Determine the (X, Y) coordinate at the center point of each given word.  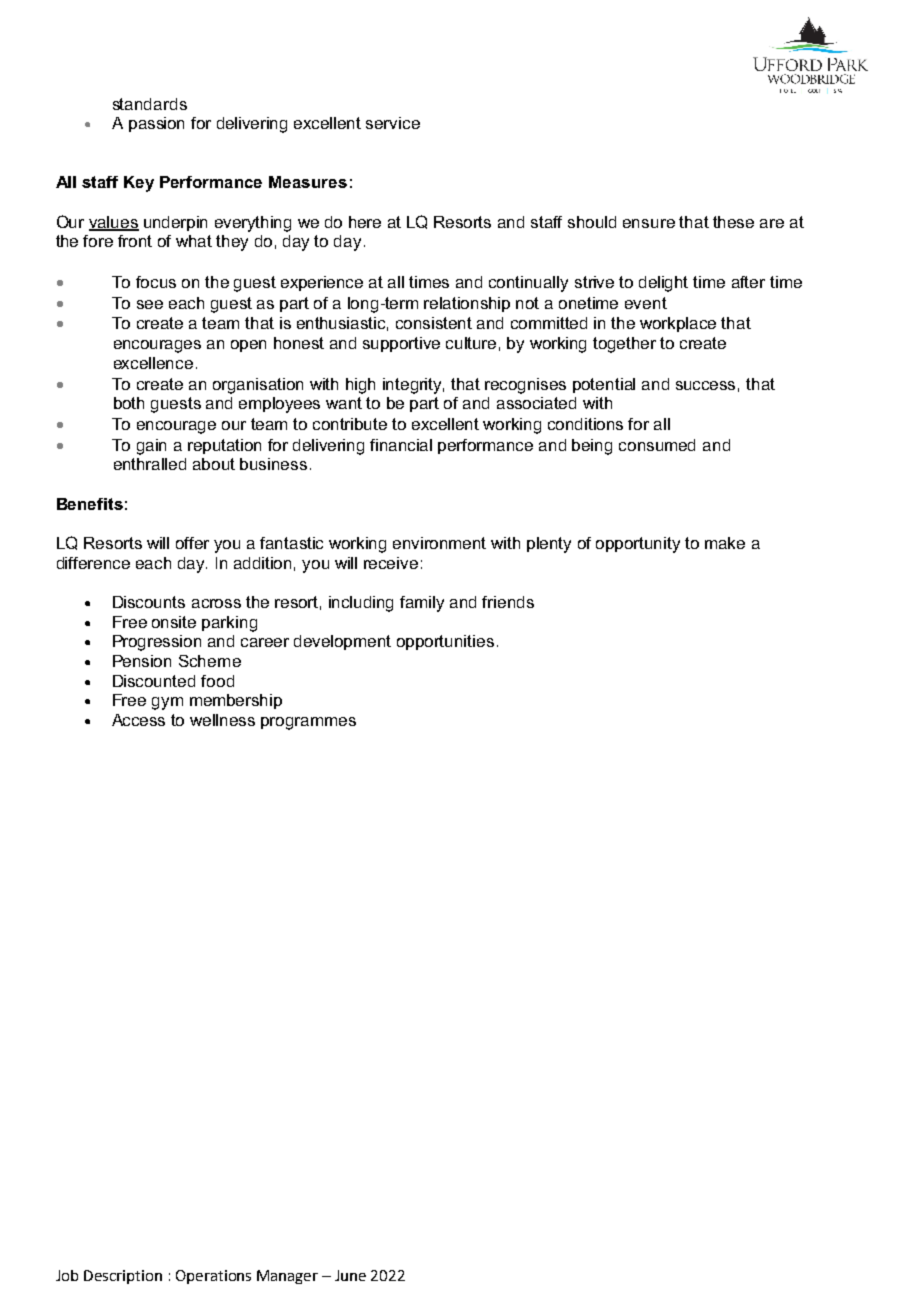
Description (123, 1277)
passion (156, 124)
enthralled (150, 464)
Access (138, 720)
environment (439, 543)
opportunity (638, 545)
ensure (649, 223)
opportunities (445, 642)
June (350, 1275)
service (393, 123)
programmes (308, 723)
